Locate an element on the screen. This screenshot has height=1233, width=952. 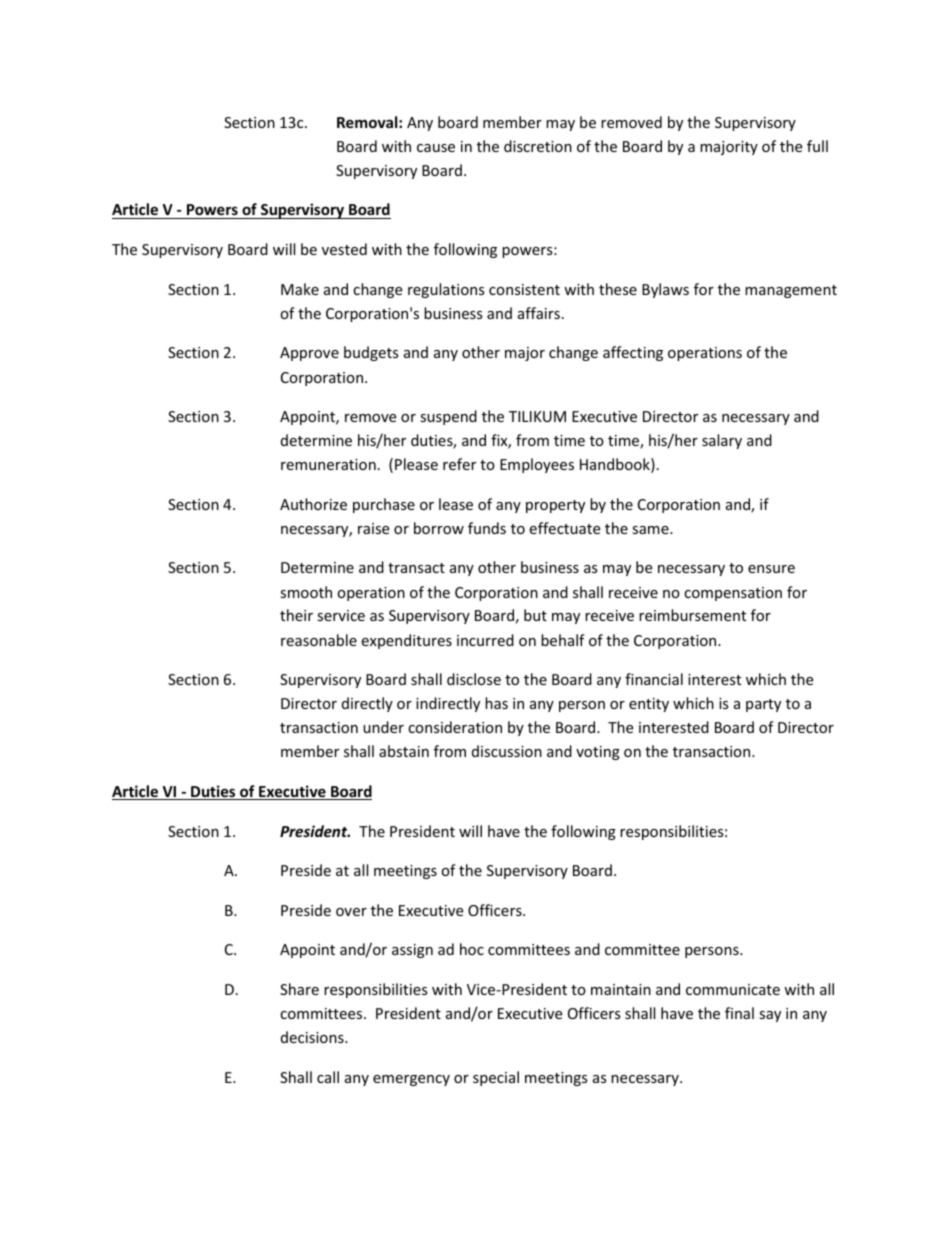
but is located at coordinates (535, 615).
